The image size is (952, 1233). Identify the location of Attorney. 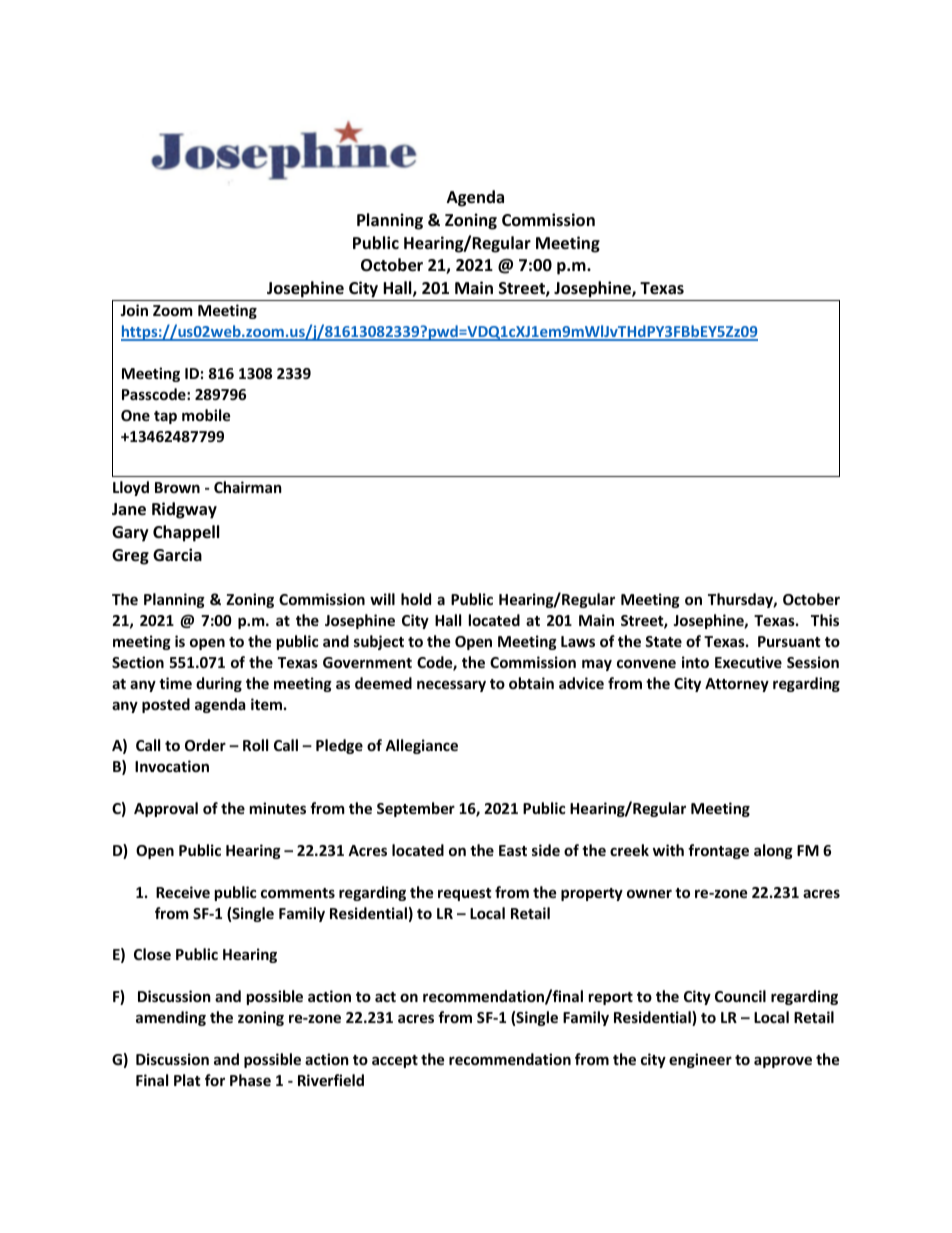
(737, 685).
